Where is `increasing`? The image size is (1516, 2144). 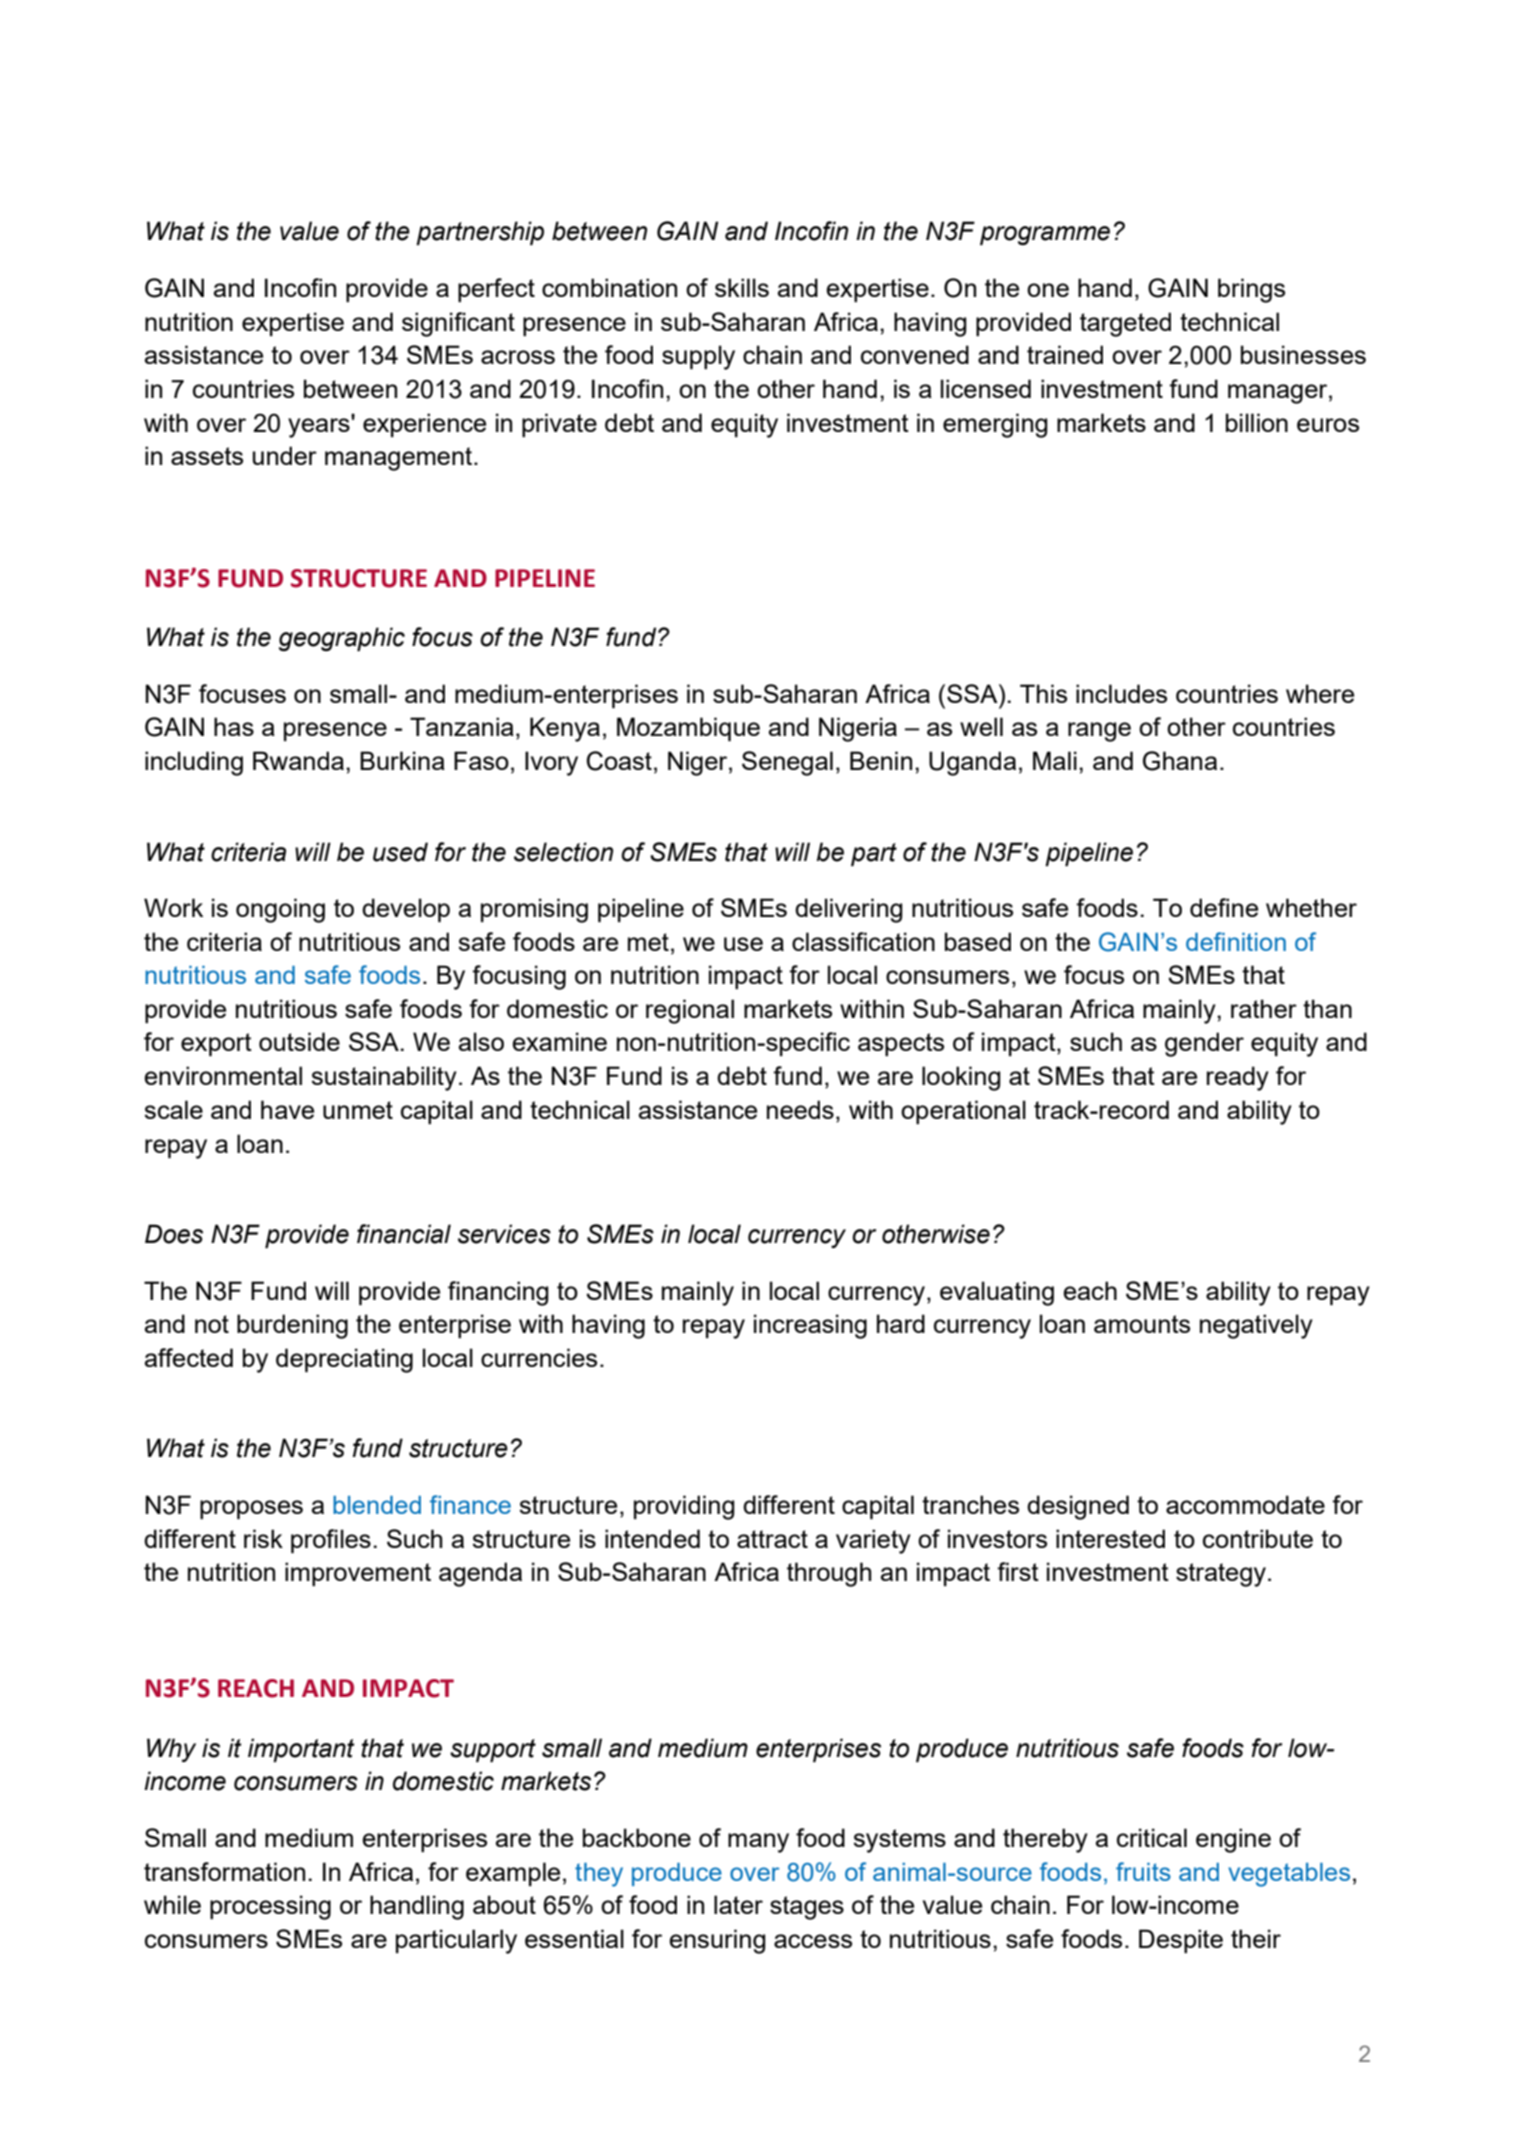
increasing is located at coordinates (810, 1326).
